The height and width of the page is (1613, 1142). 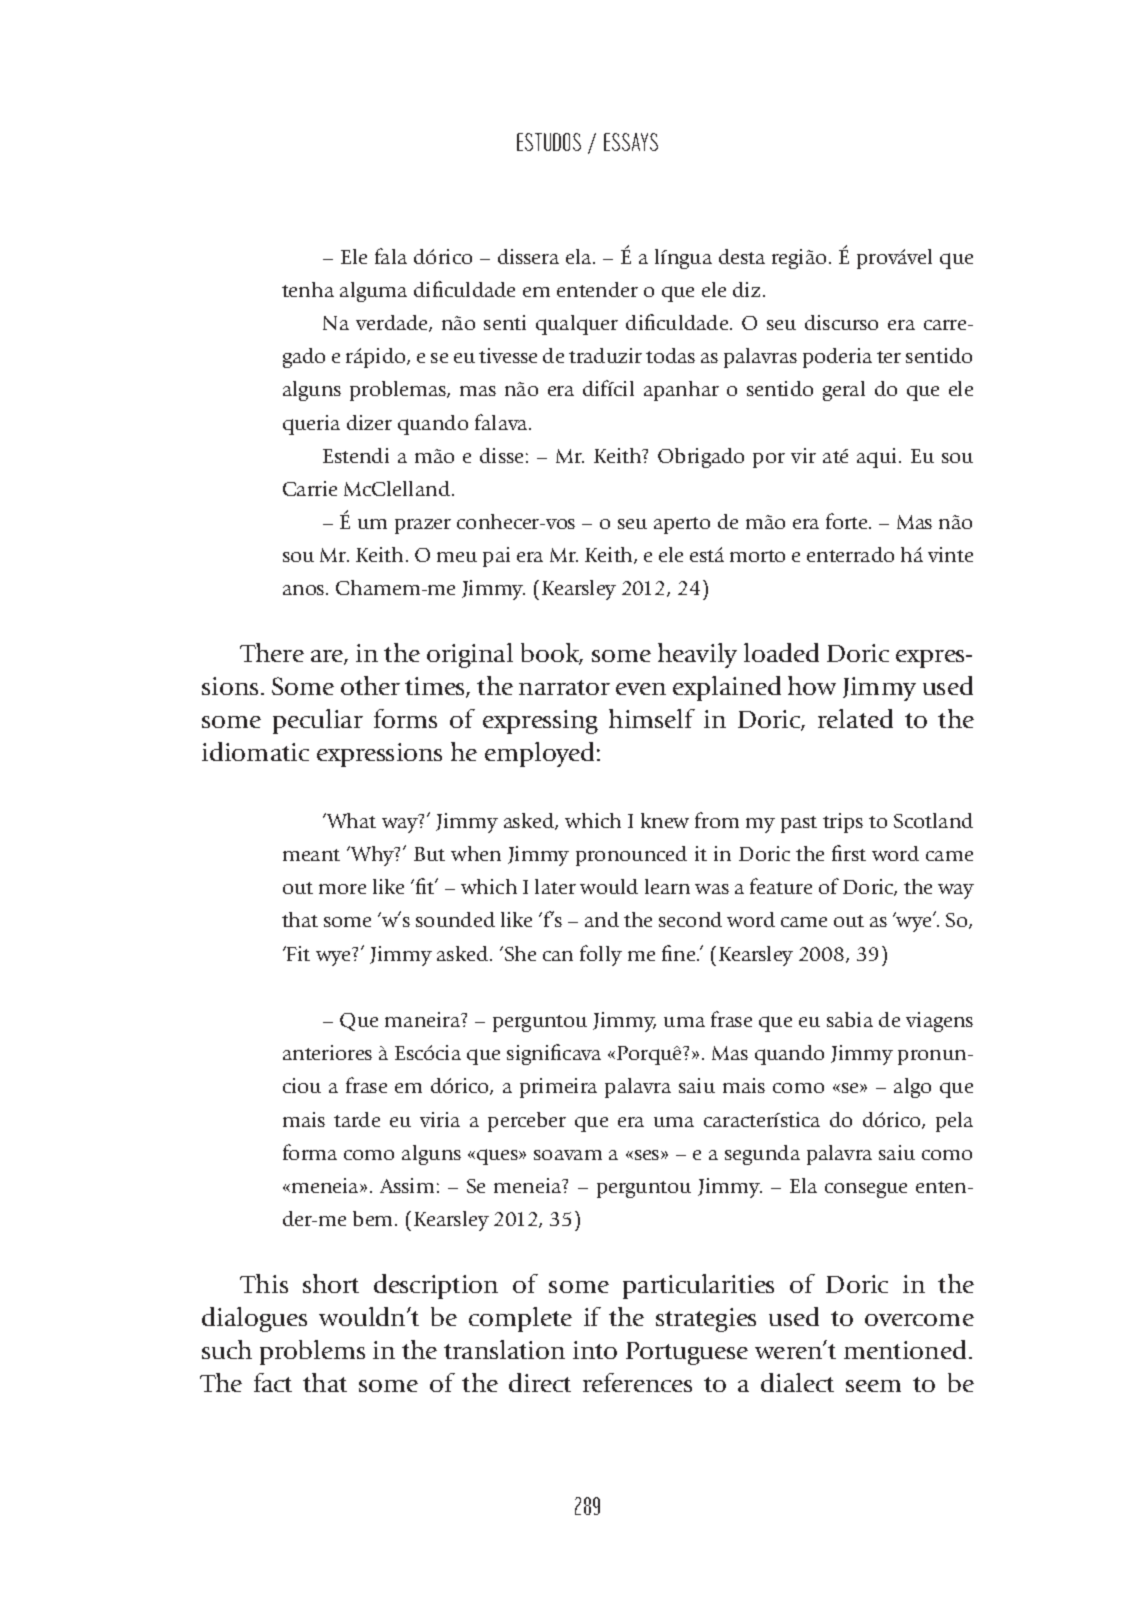 I want to click on aqui, so click(x=878, y=458).
